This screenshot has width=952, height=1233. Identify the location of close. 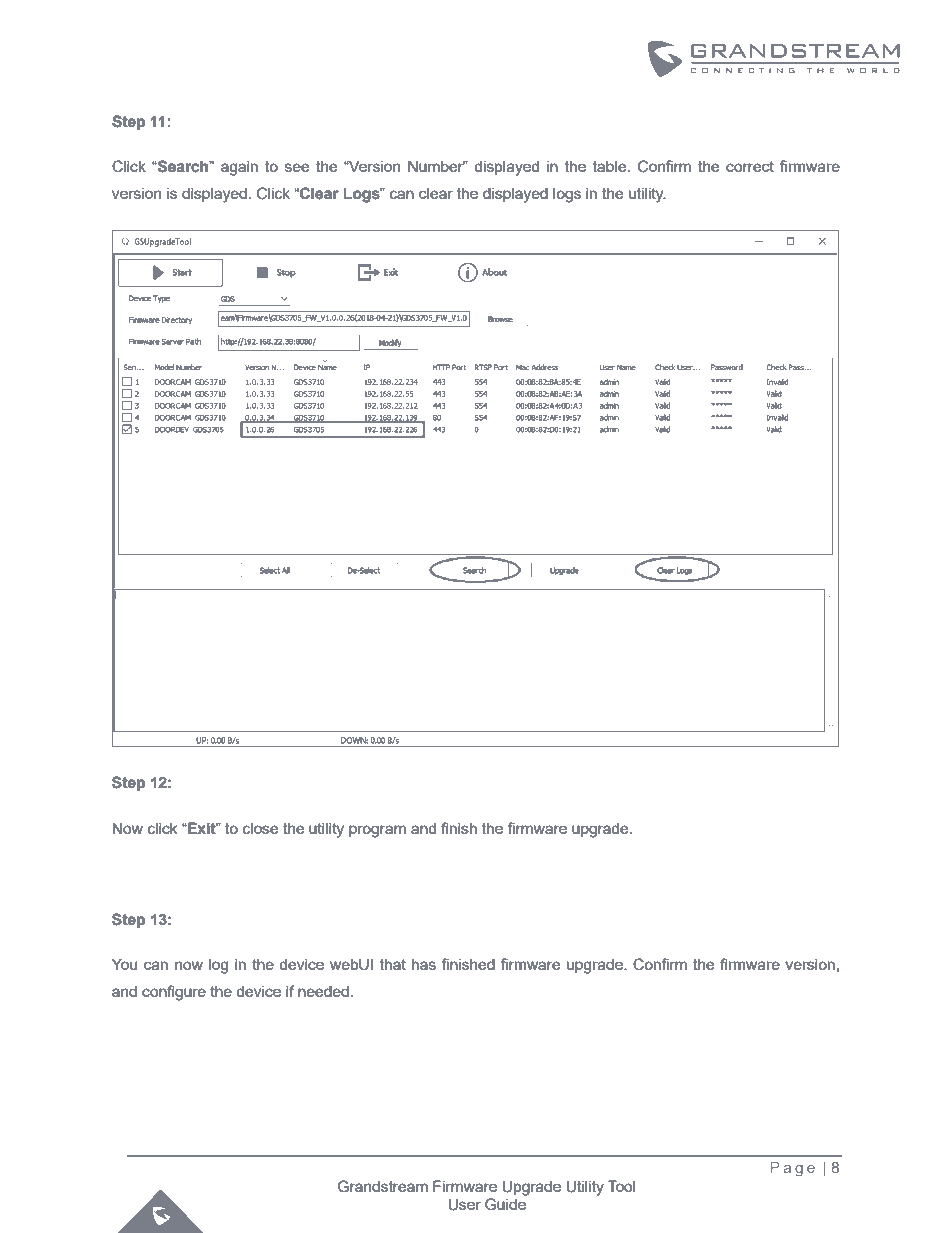
(260, 828).
